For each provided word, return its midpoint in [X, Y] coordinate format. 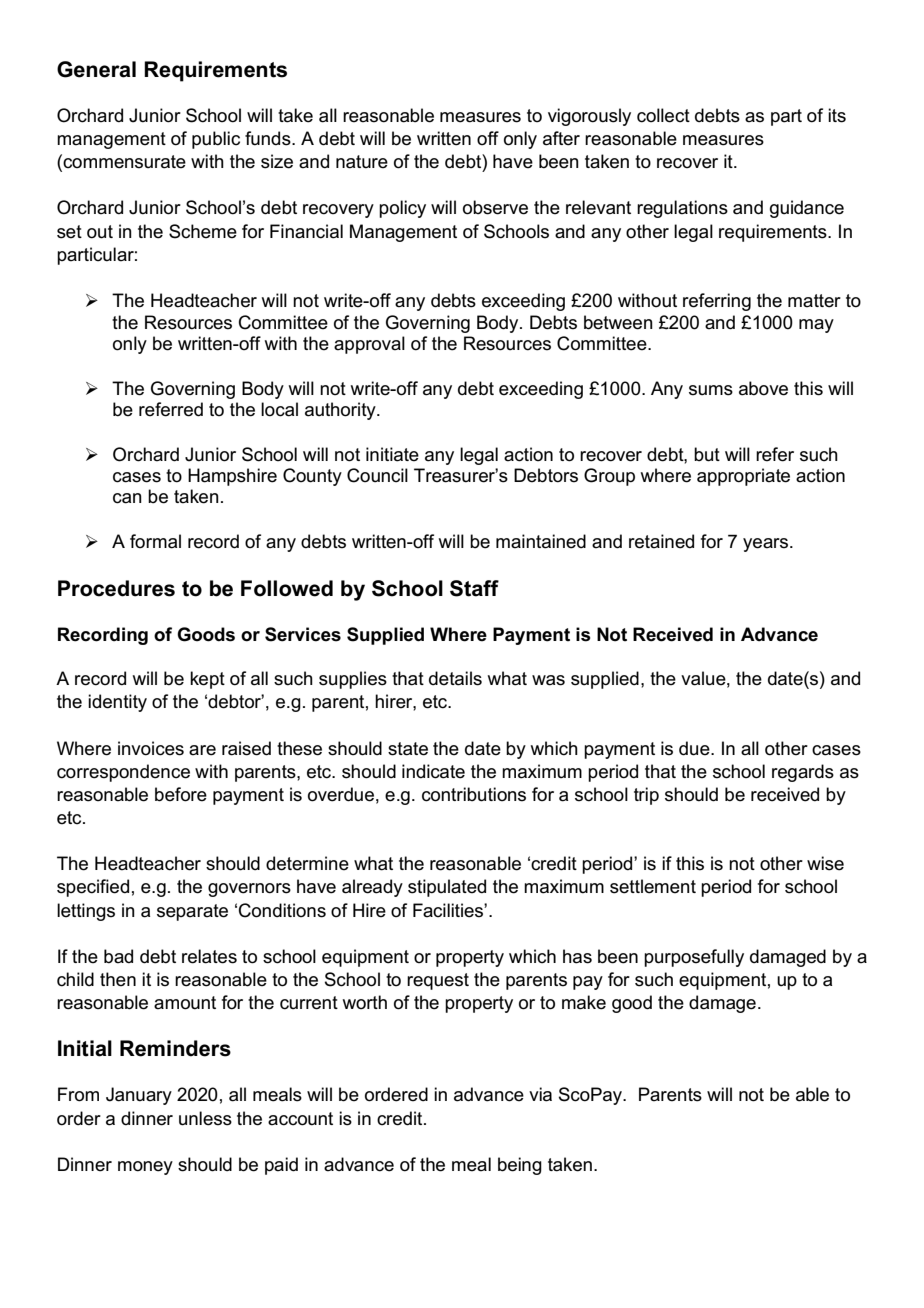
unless [205, 1118]
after [561, 138]
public [216, 140]
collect [663, 115]
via [540, 1094]
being [520, 1166]
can [127, 498]
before [181, 794]
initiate [392, 454]
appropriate [743, 477]
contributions [474, 794]
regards [803, 773]
